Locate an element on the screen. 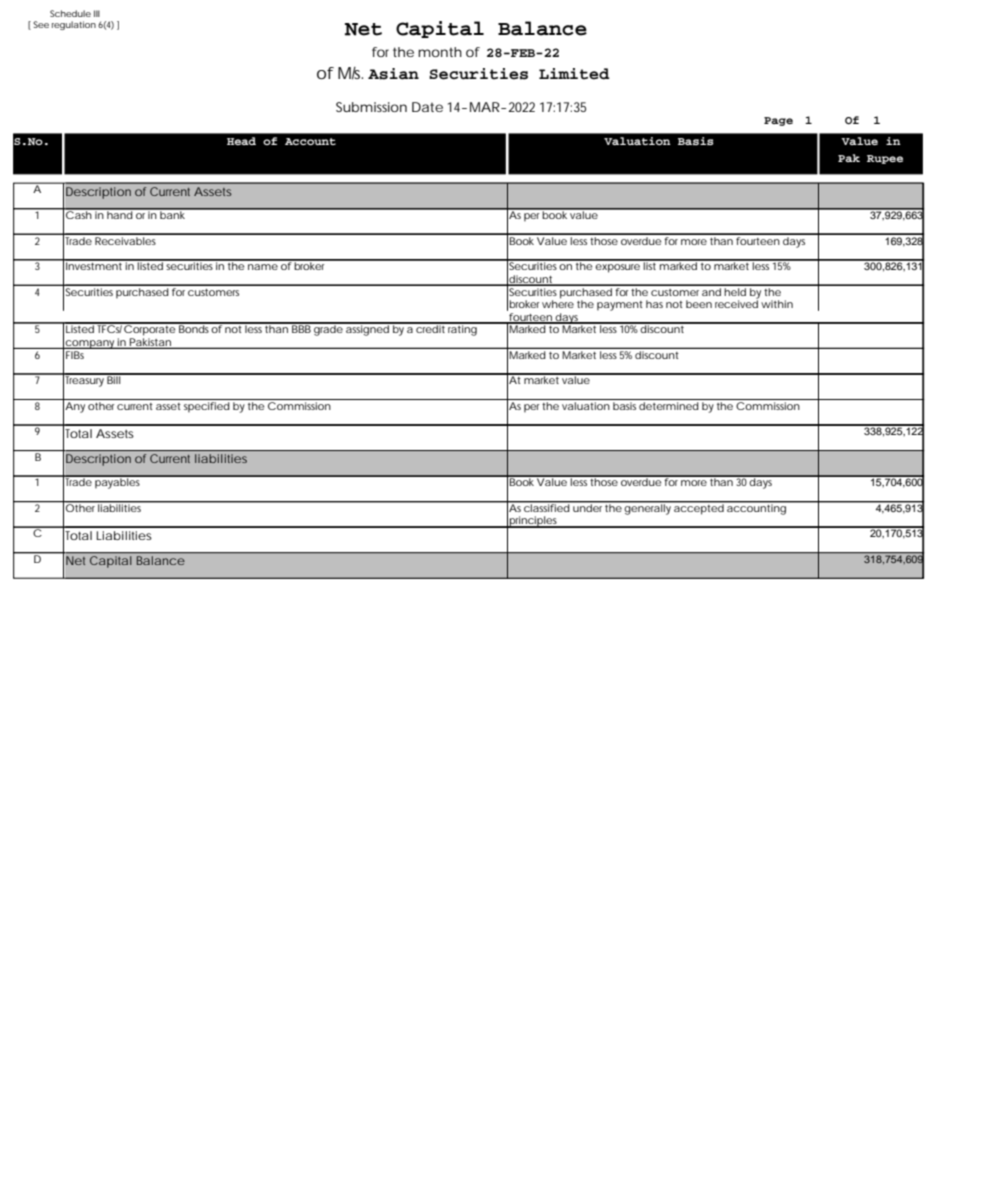 The height and width of the screenshot is (1204, 984). month is located at coordinates (440, 52).
